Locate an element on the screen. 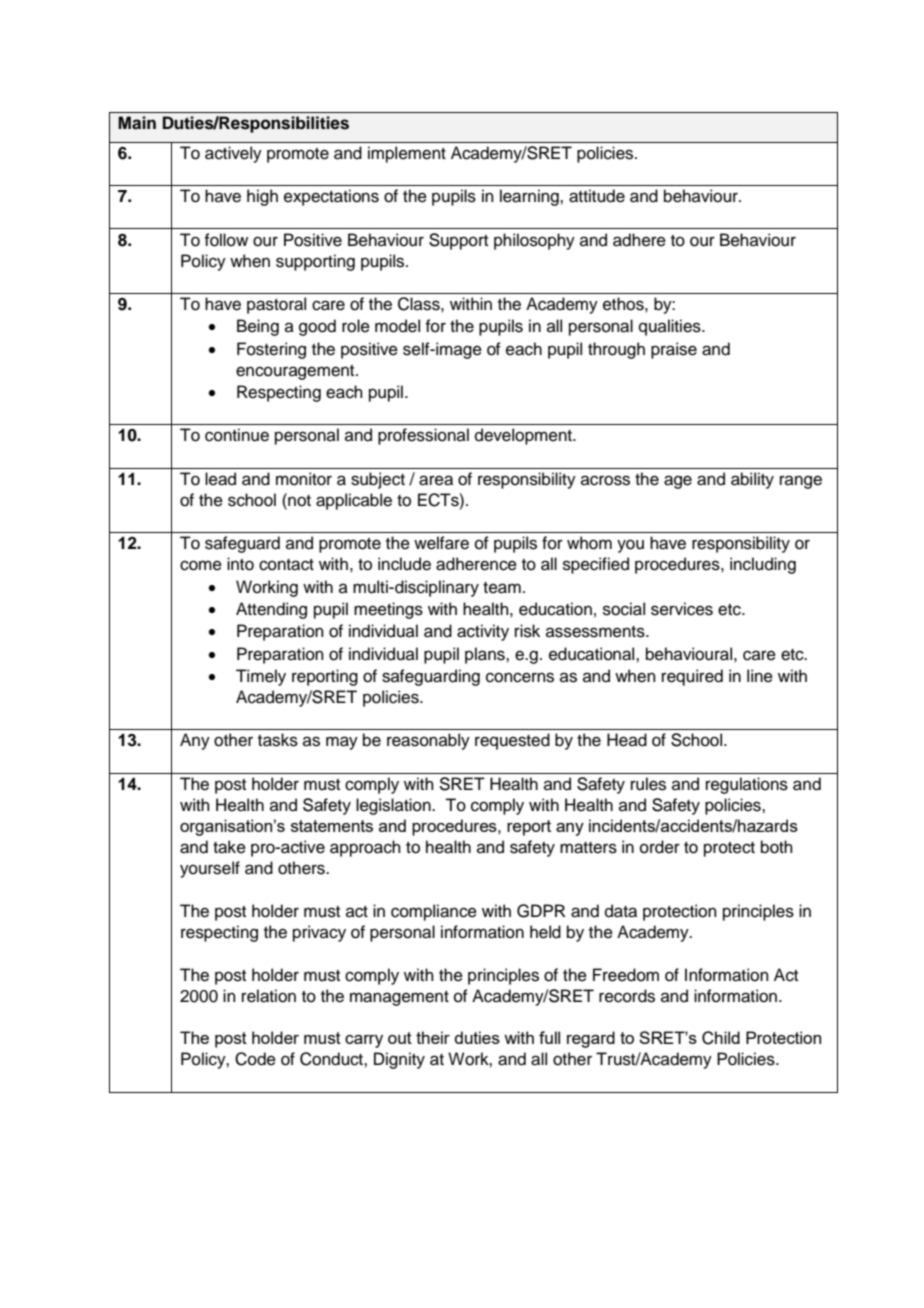 The image size is (924, 1308). team is located at coordinates (502, 588).
